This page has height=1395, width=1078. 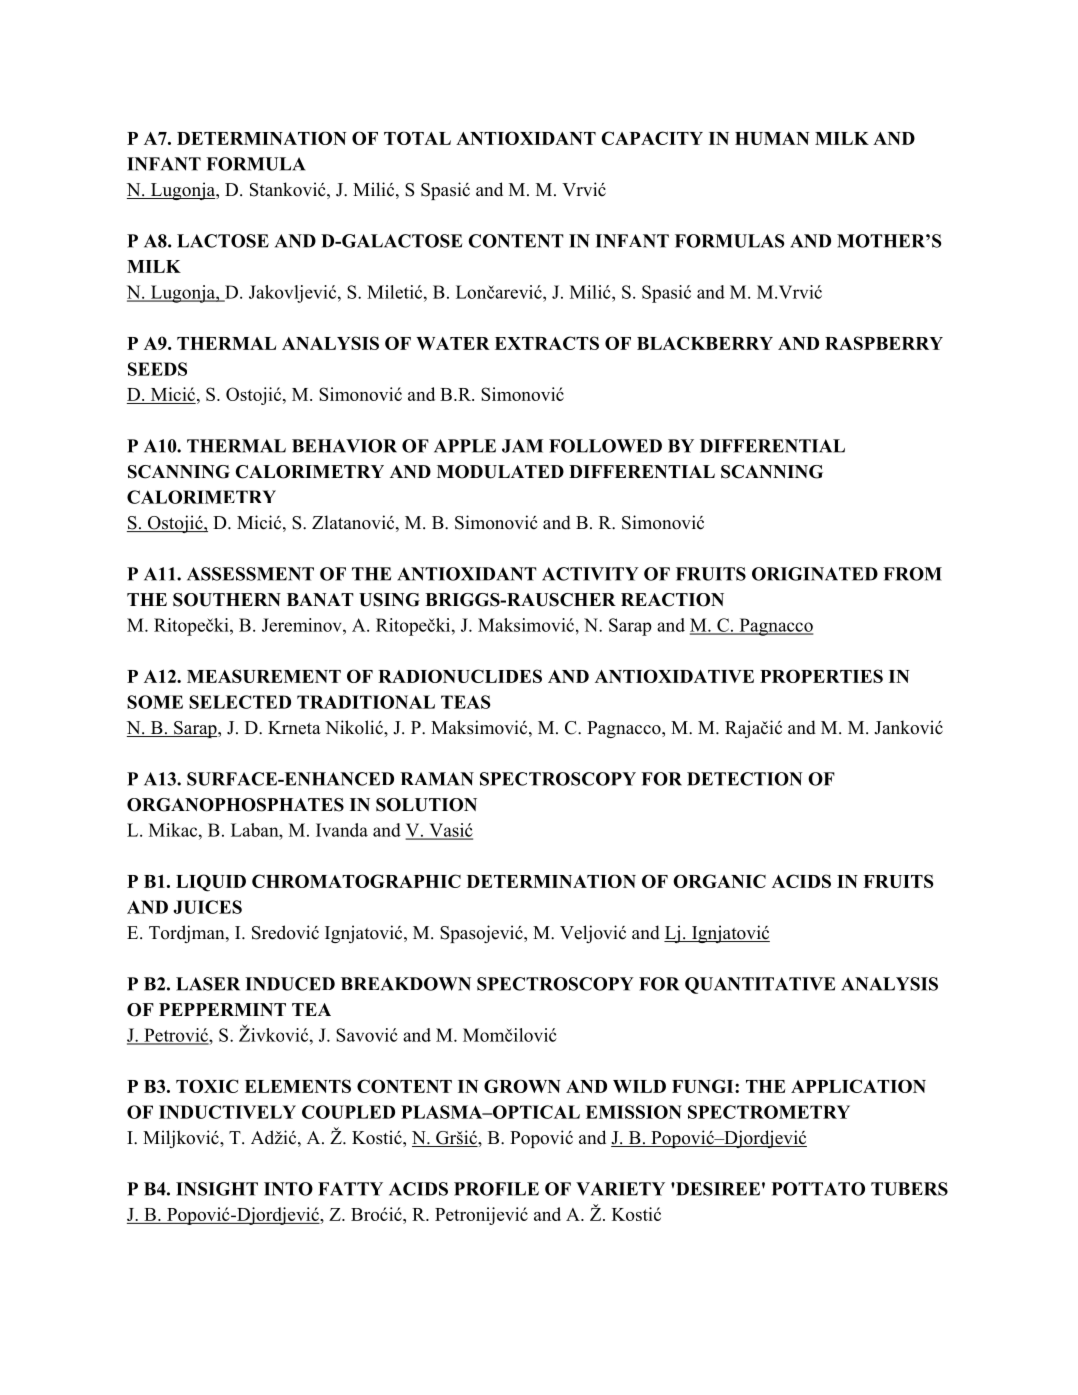 What do you see at coordinates (772, 138) in the page?
I see `HUMAN` at bounding box center [772, 138].
